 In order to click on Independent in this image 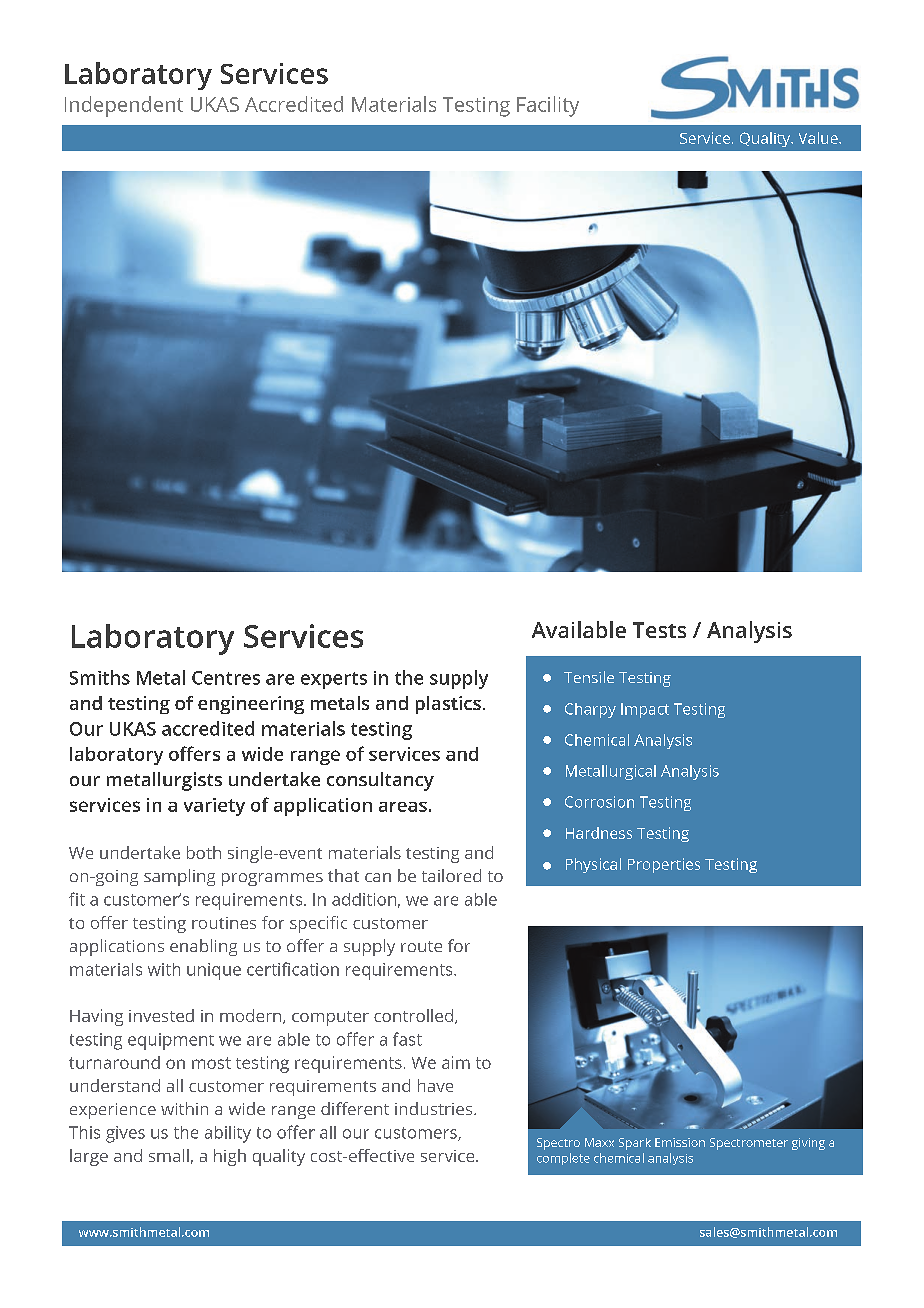, I will do `click(124, 106)`.
